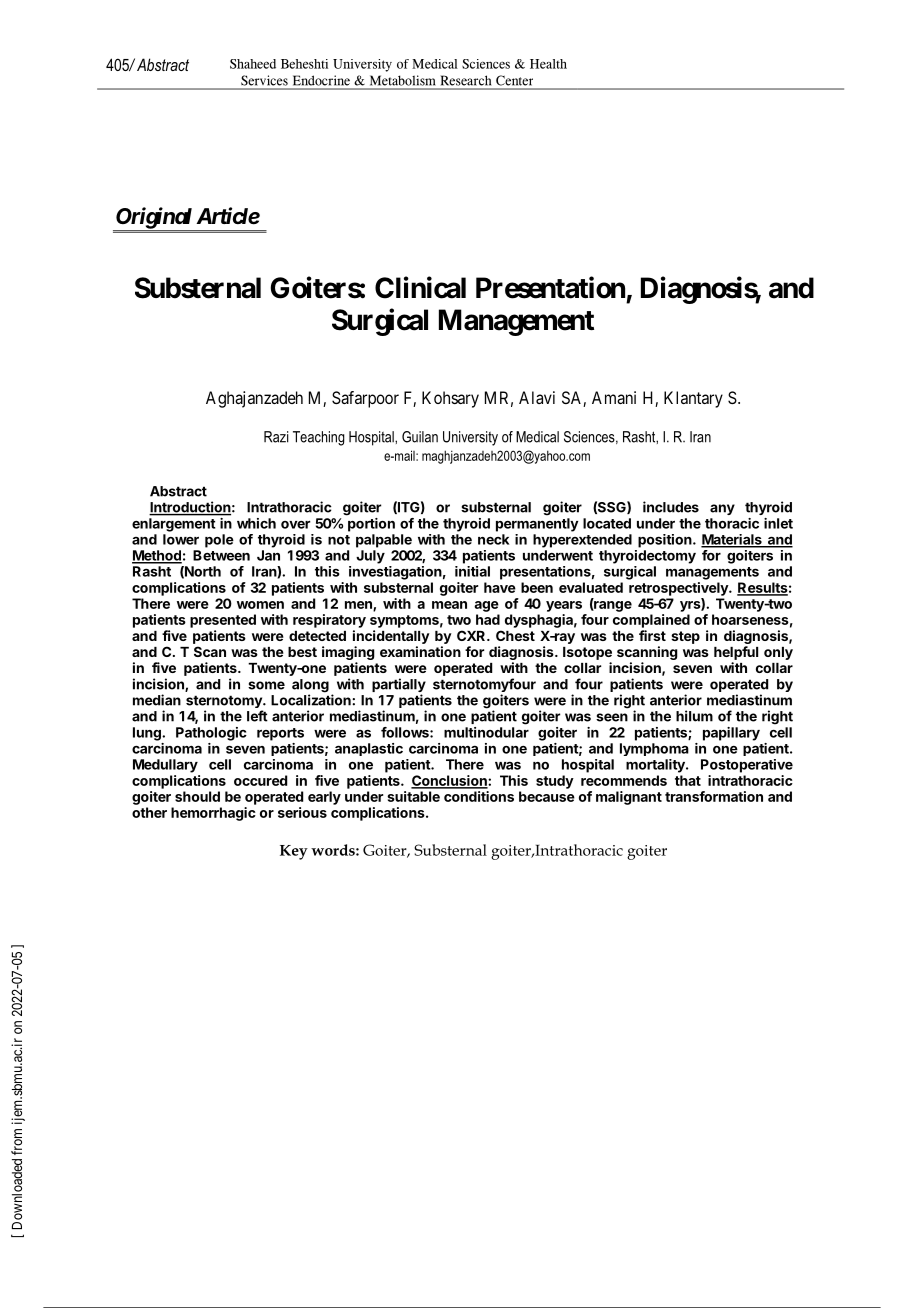  Describe the element at coordinates (450, 781) in the screenshot. I see `Conclusion` at that location.
